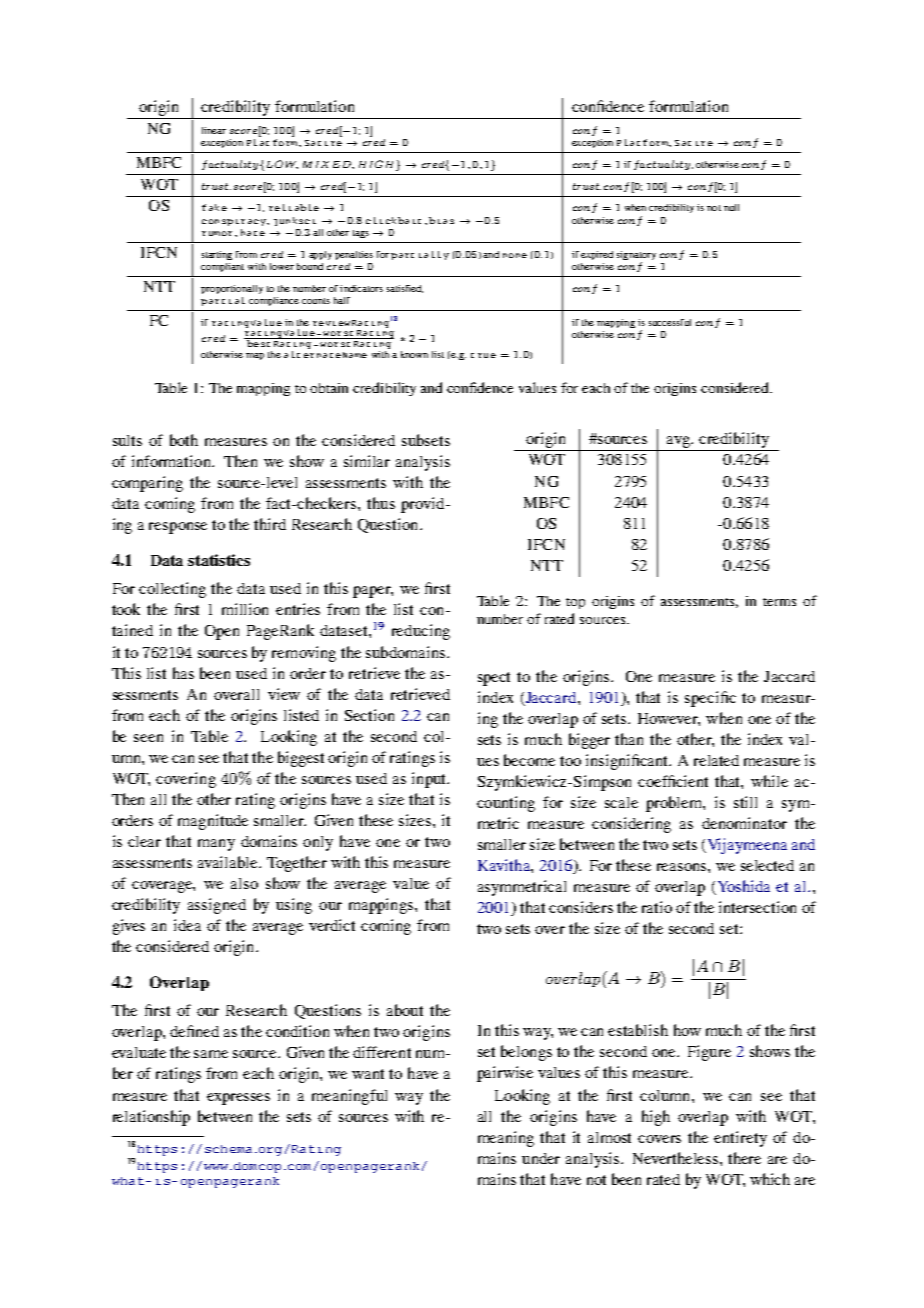  What do you see at coordinates (332, 925) in the screenshot?
I see `verdict` at bounding box center [332, 925].
